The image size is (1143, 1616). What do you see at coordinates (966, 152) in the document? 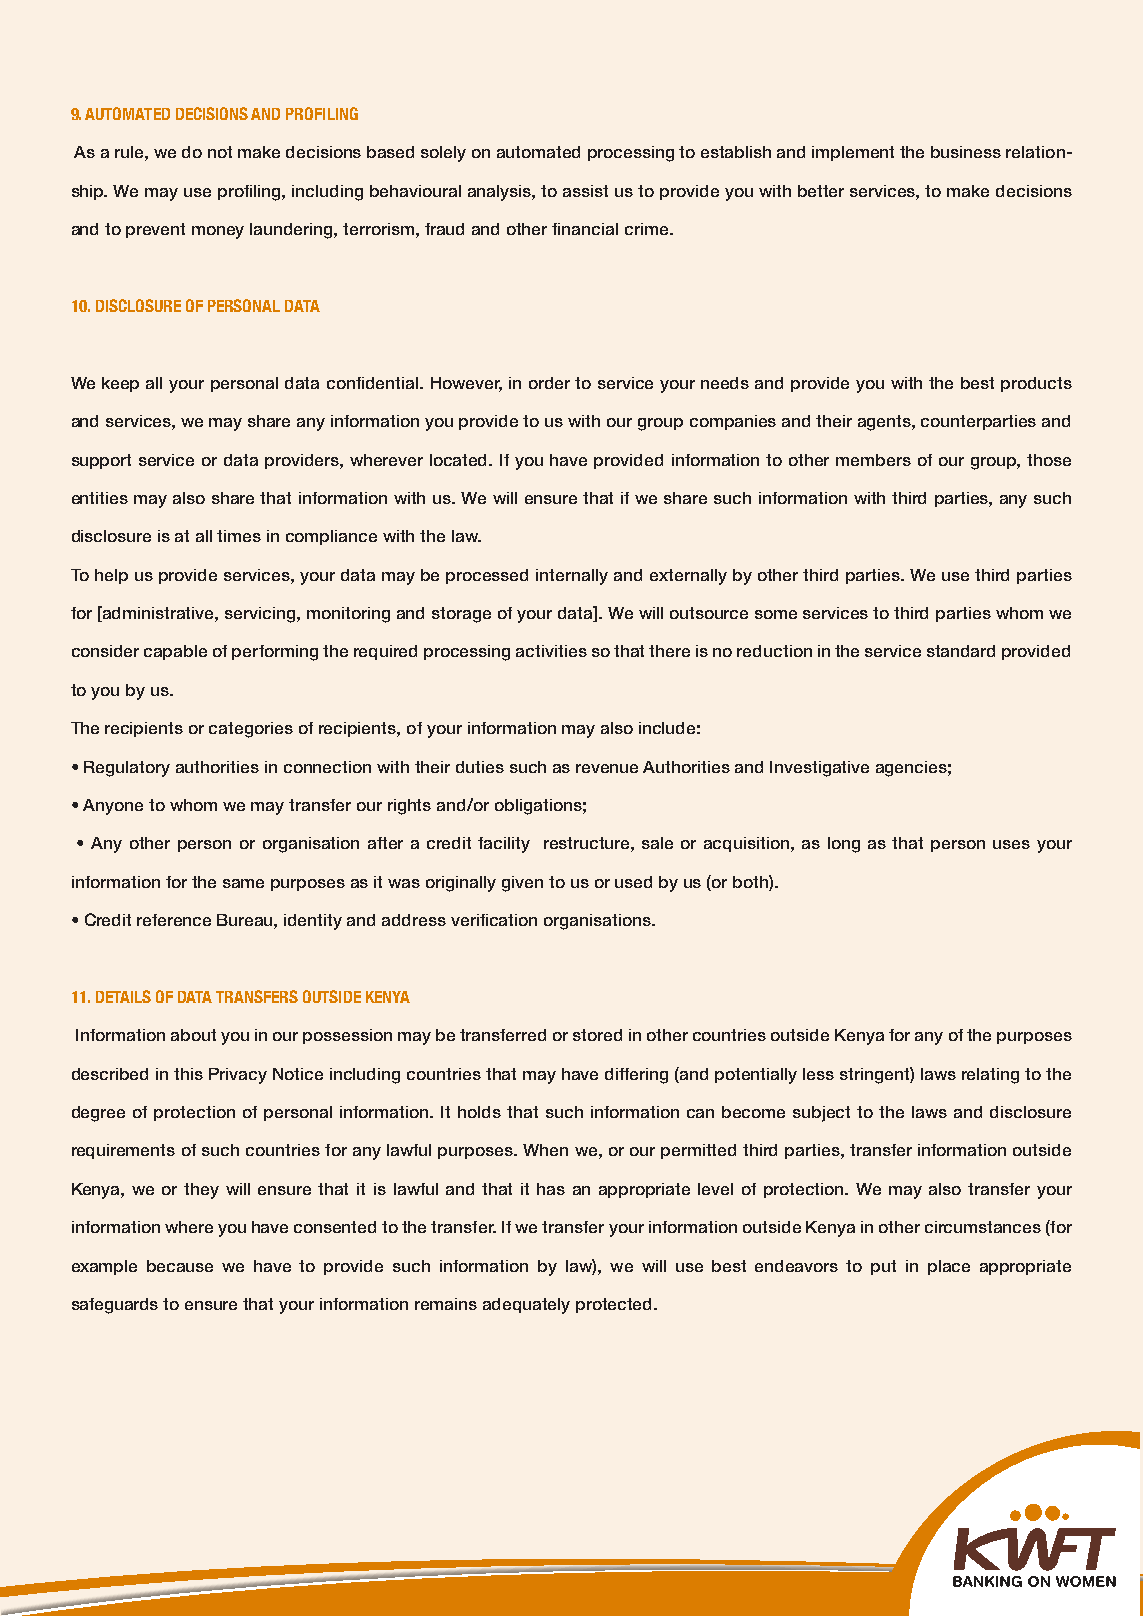
I see `business` at bounding box center [966, 152].
